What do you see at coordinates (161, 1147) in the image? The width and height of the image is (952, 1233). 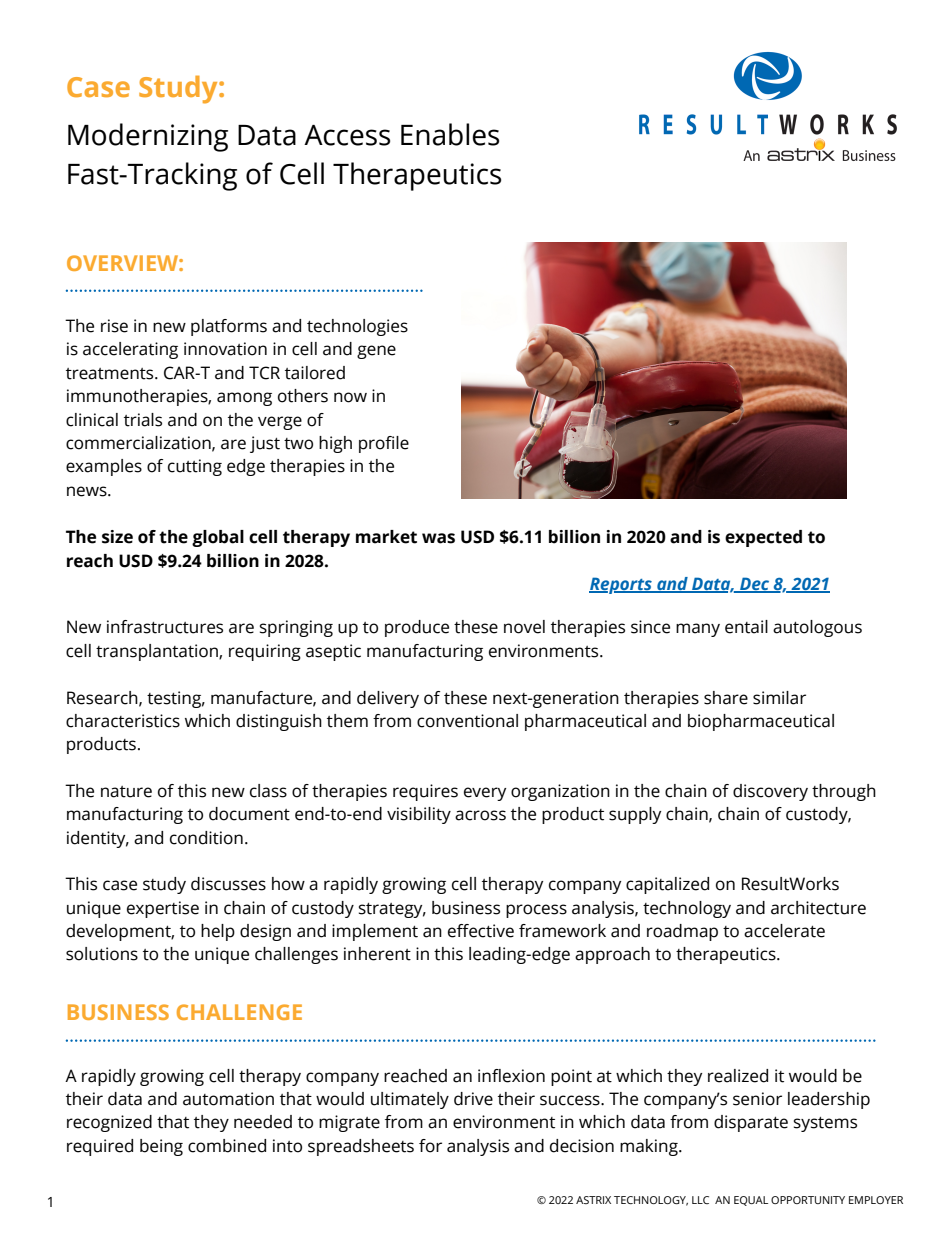 I see `being` at bounding box center [161, 1147].
